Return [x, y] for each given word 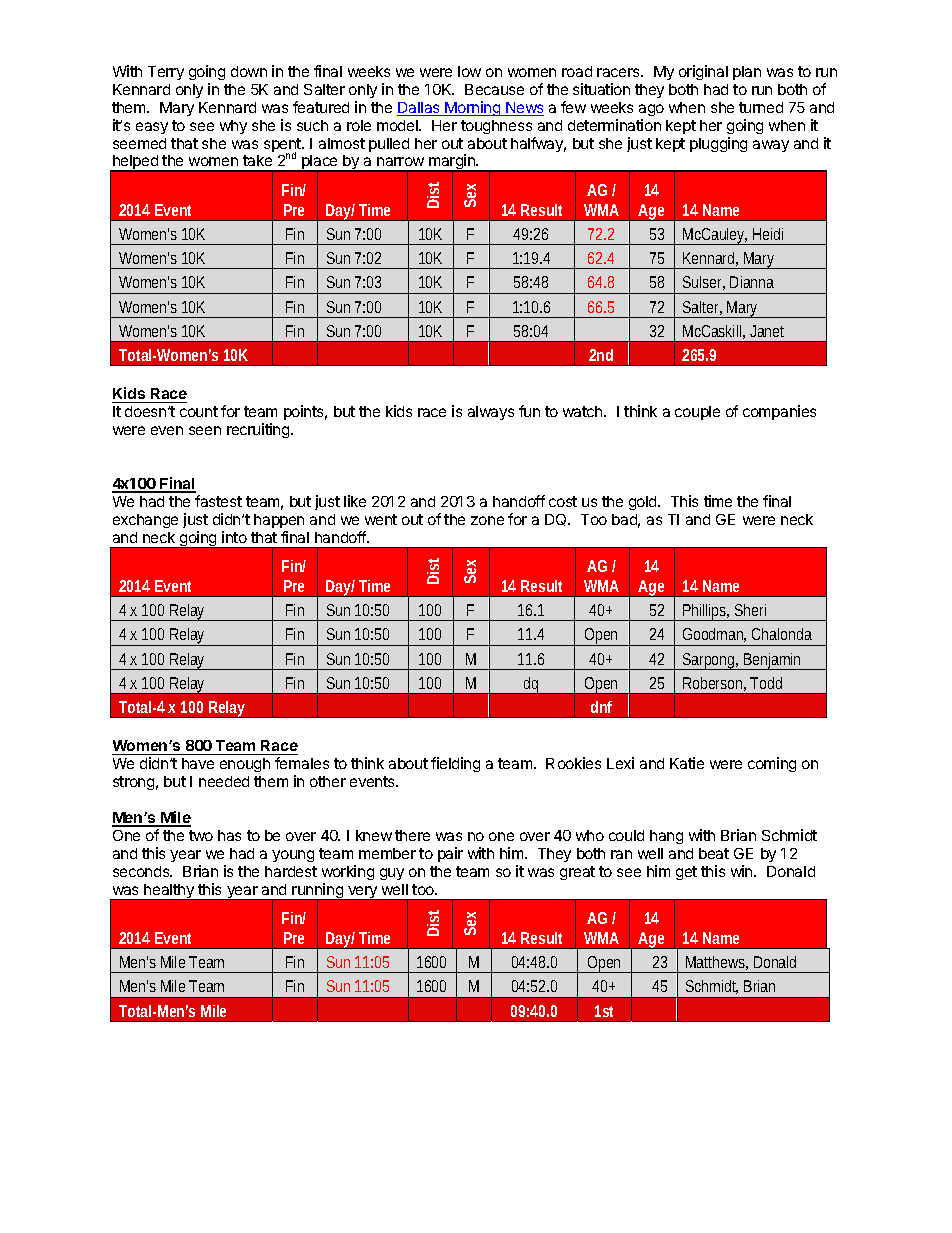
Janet [767, 331]
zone [487, 520]
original [703, 72]
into [234, 537]
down [249, 71]
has [229, 835]
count [199, 411]
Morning [473, 108]
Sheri [750, 610]
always [491, 413]
